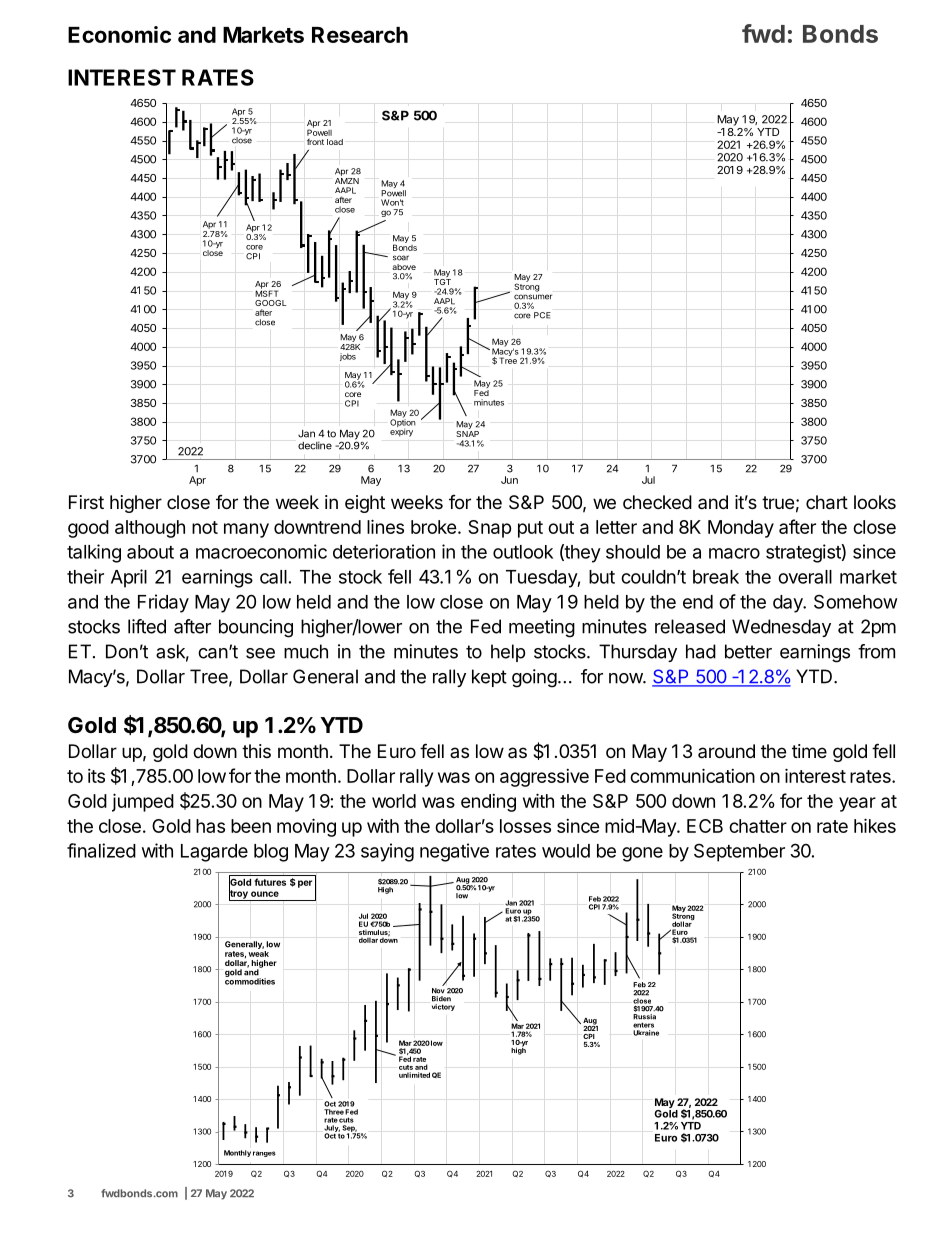 This page has height=1233, width=952. What do you see at coordinates (264, 1154) in the page?
I see `ranges` at bounding box center [264, 1154].
